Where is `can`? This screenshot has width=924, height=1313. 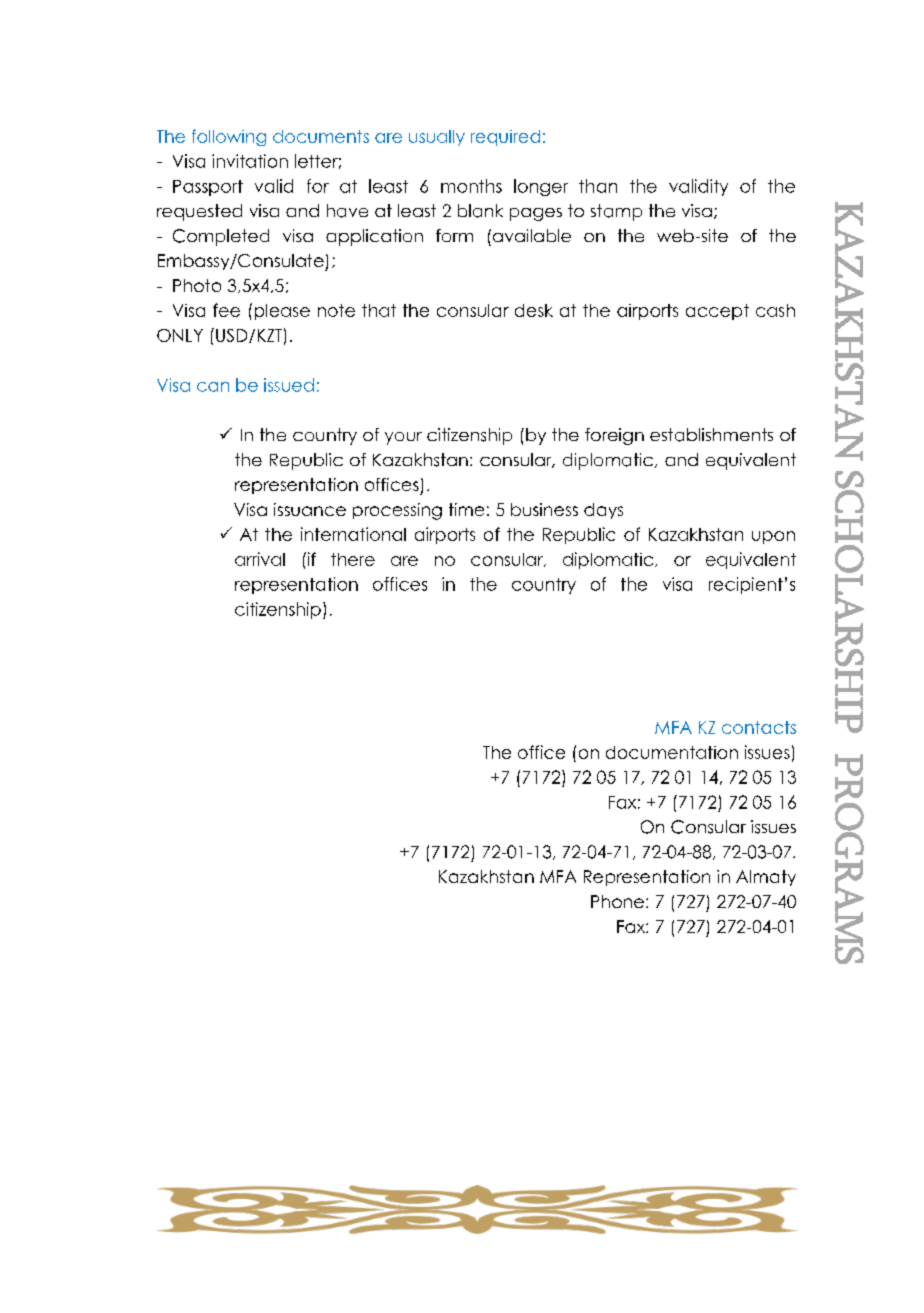 can is located at coordinates (213, 387).
